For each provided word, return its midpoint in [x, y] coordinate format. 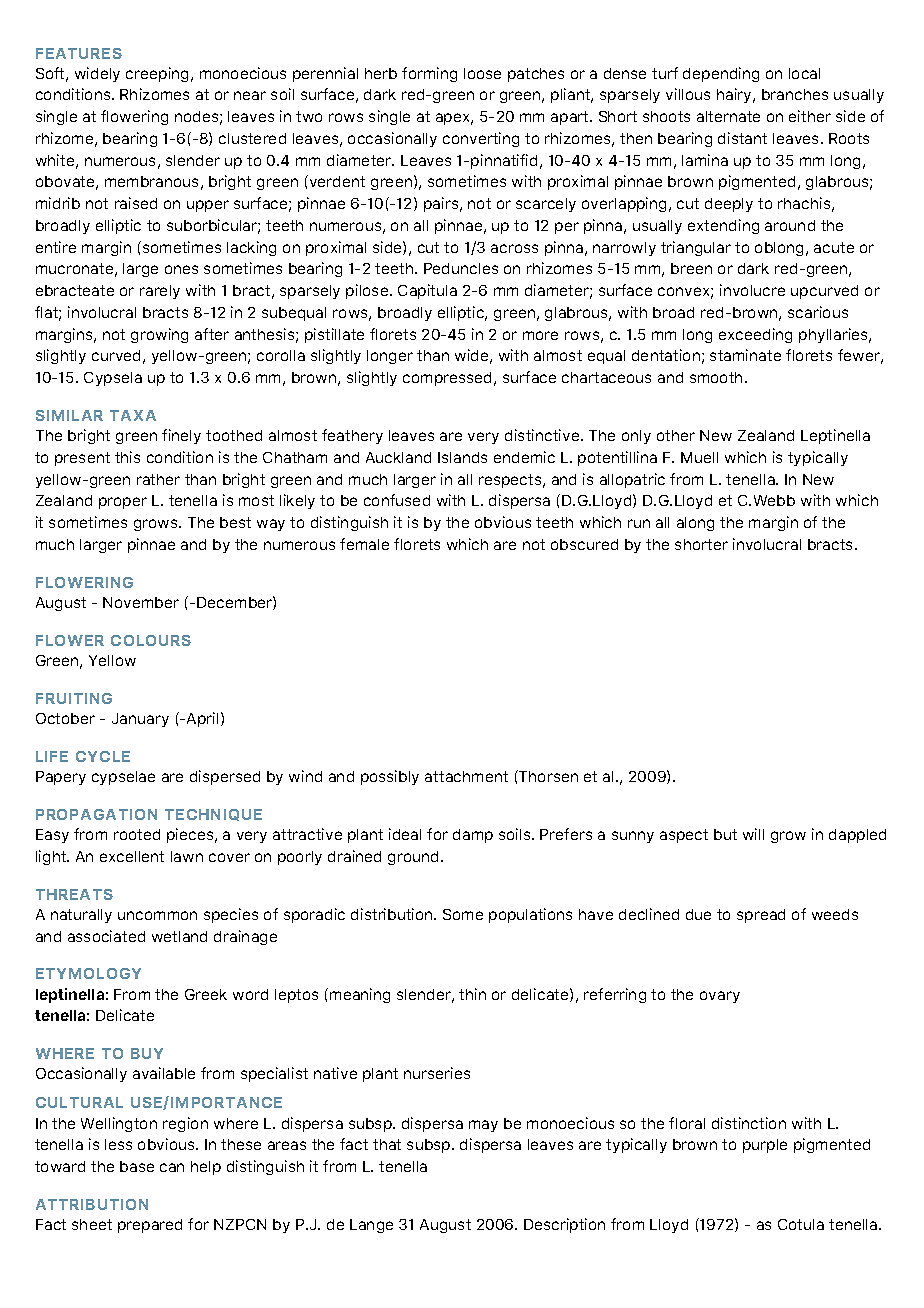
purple [765, 1146]
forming [429, 74]
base [137, 1166]
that [387, 1144]
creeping [159, 74]
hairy [735, 95]
